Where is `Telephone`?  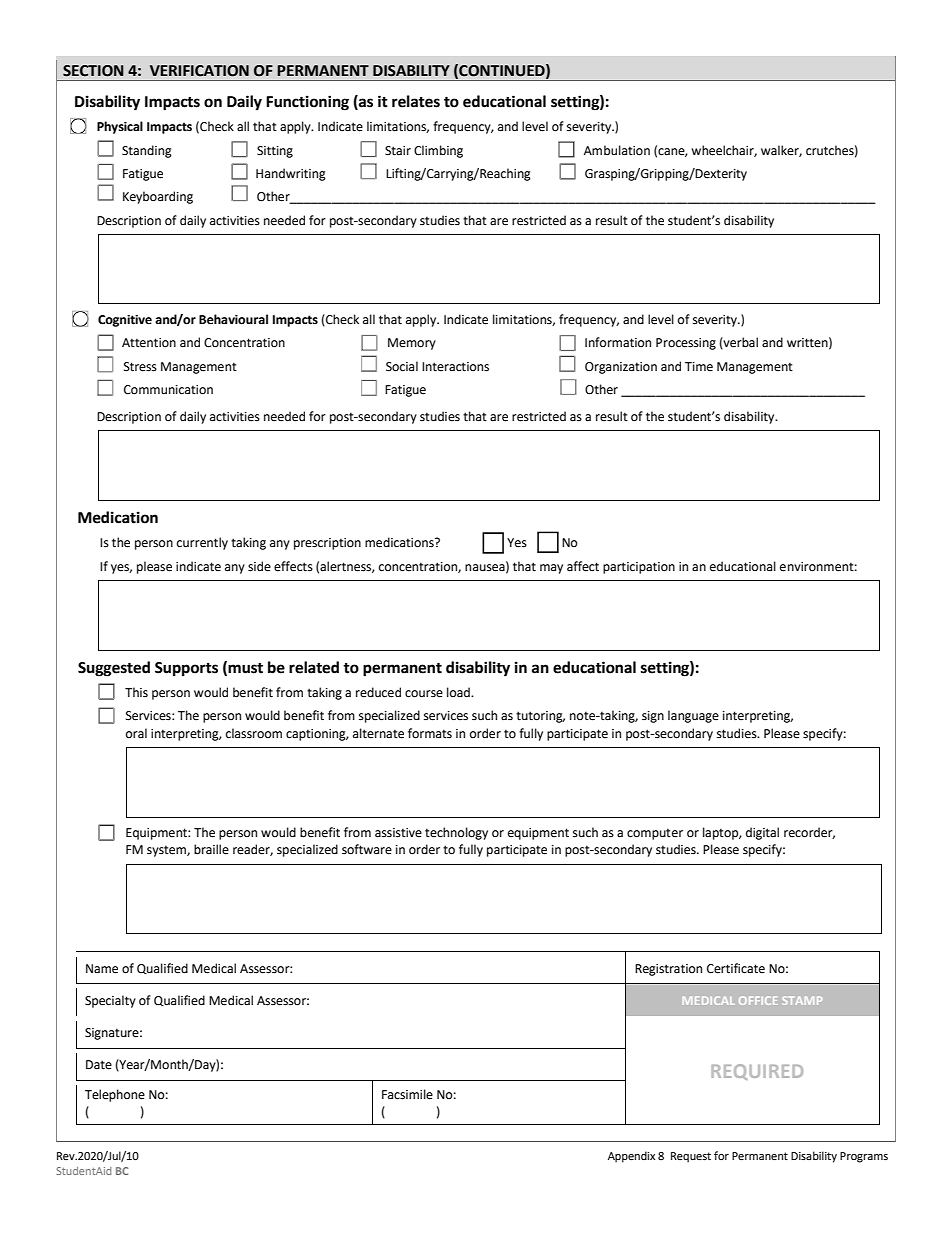 Telephone is located at coordinates (115, 1095).
